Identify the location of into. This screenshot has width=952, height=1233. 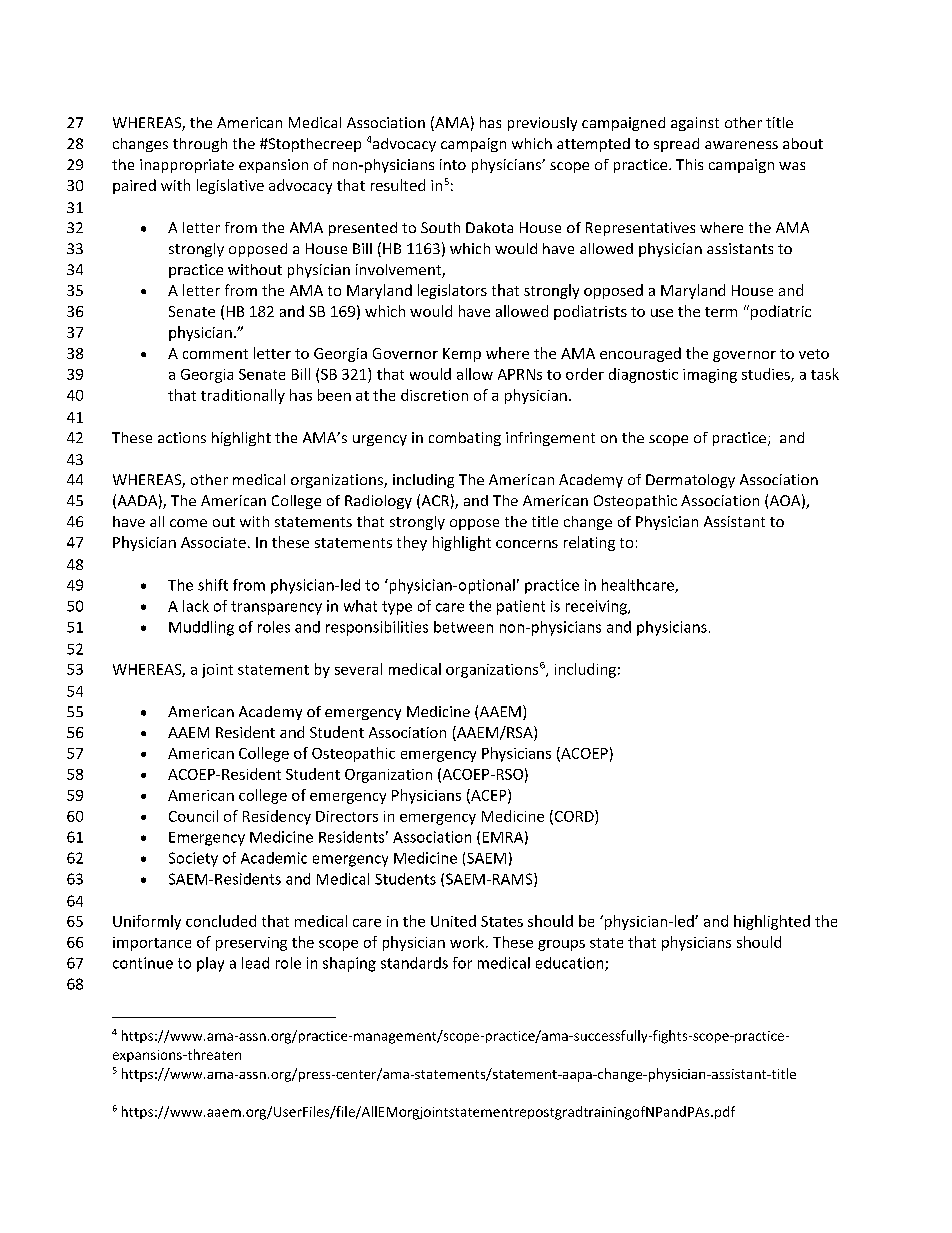
(453, 164).
